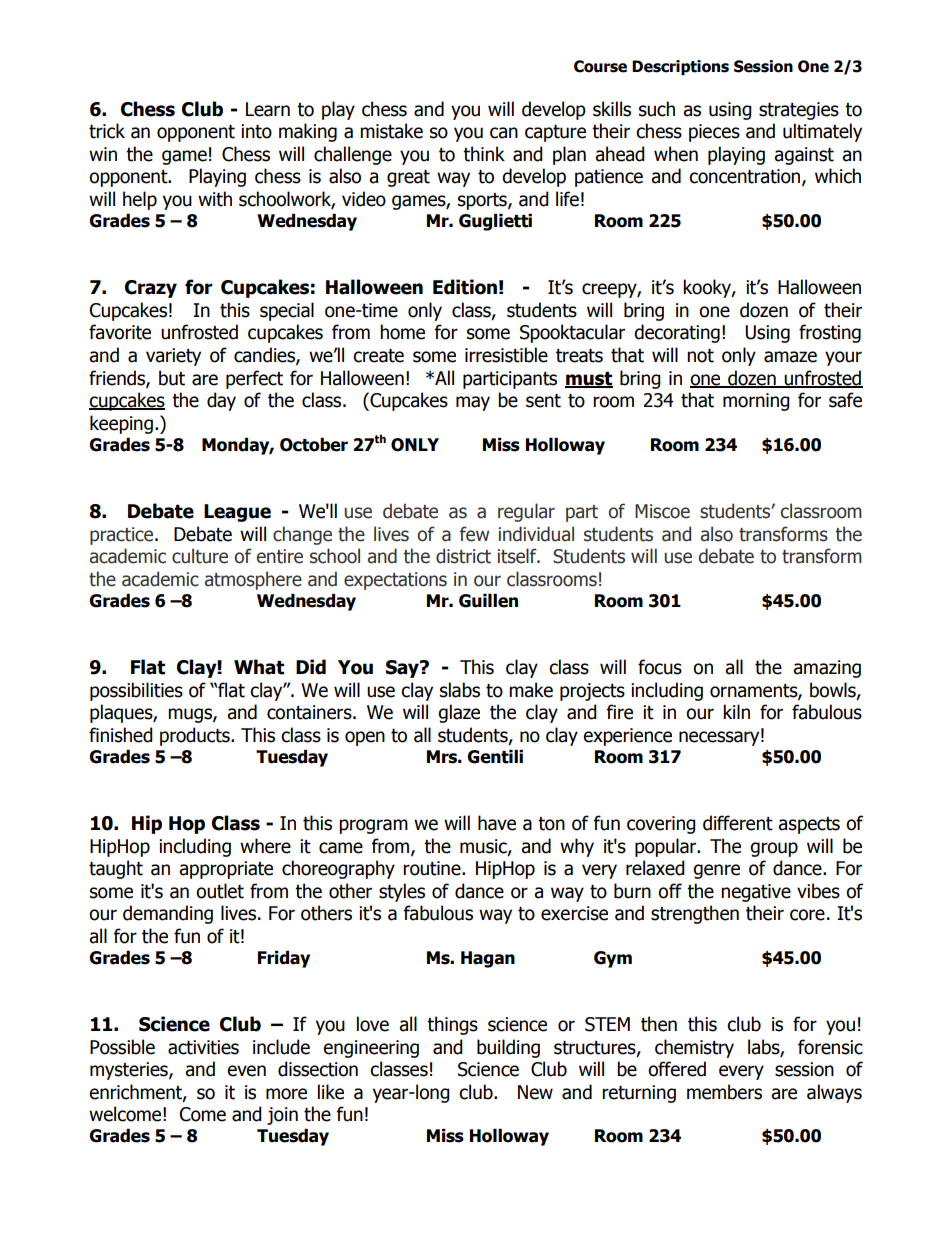  Describe the element at coordinates (790, 357) in the screenshot. I see `amaze` at that location.
